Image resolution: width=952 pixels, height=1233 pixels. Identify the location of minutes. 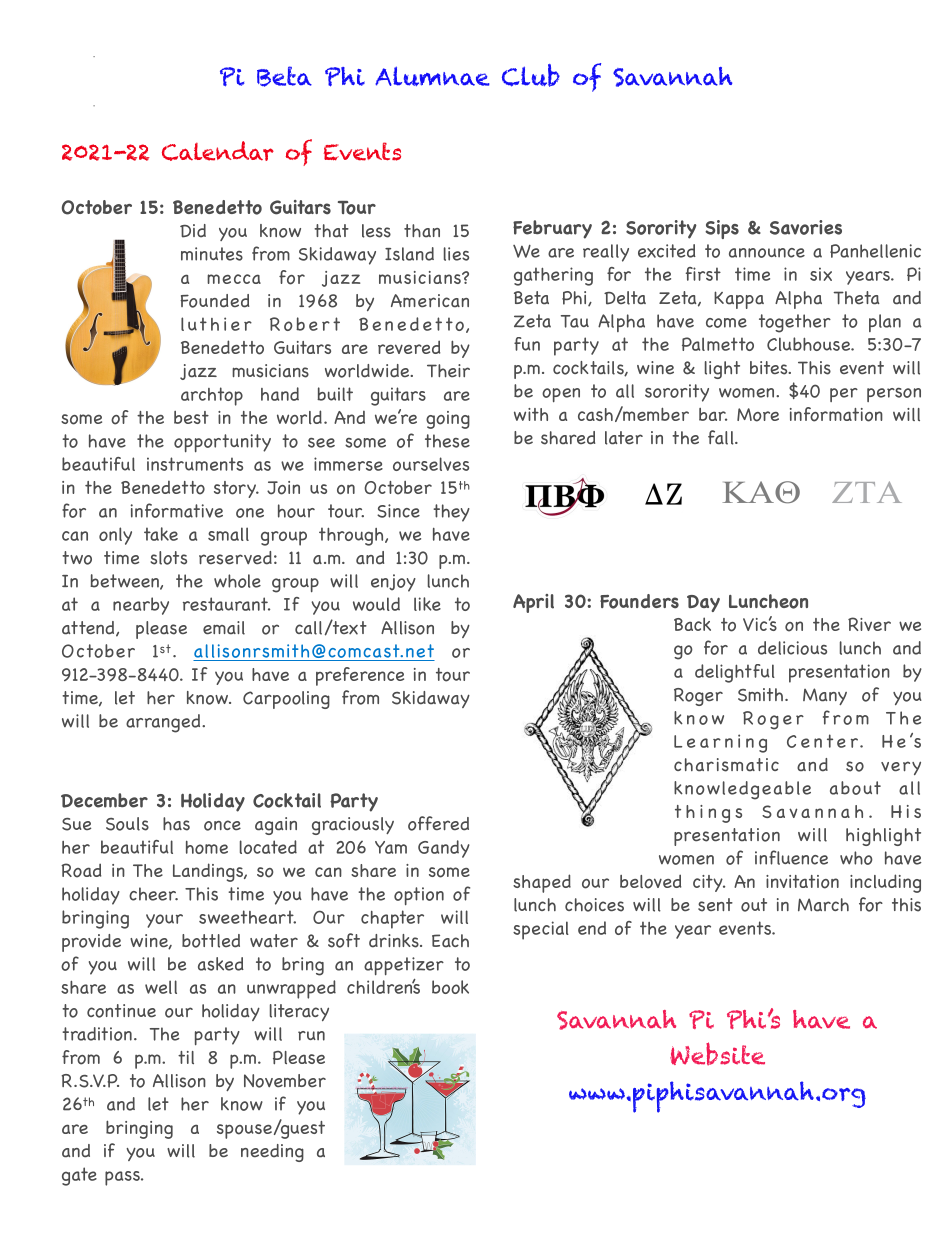
(212, 254).
